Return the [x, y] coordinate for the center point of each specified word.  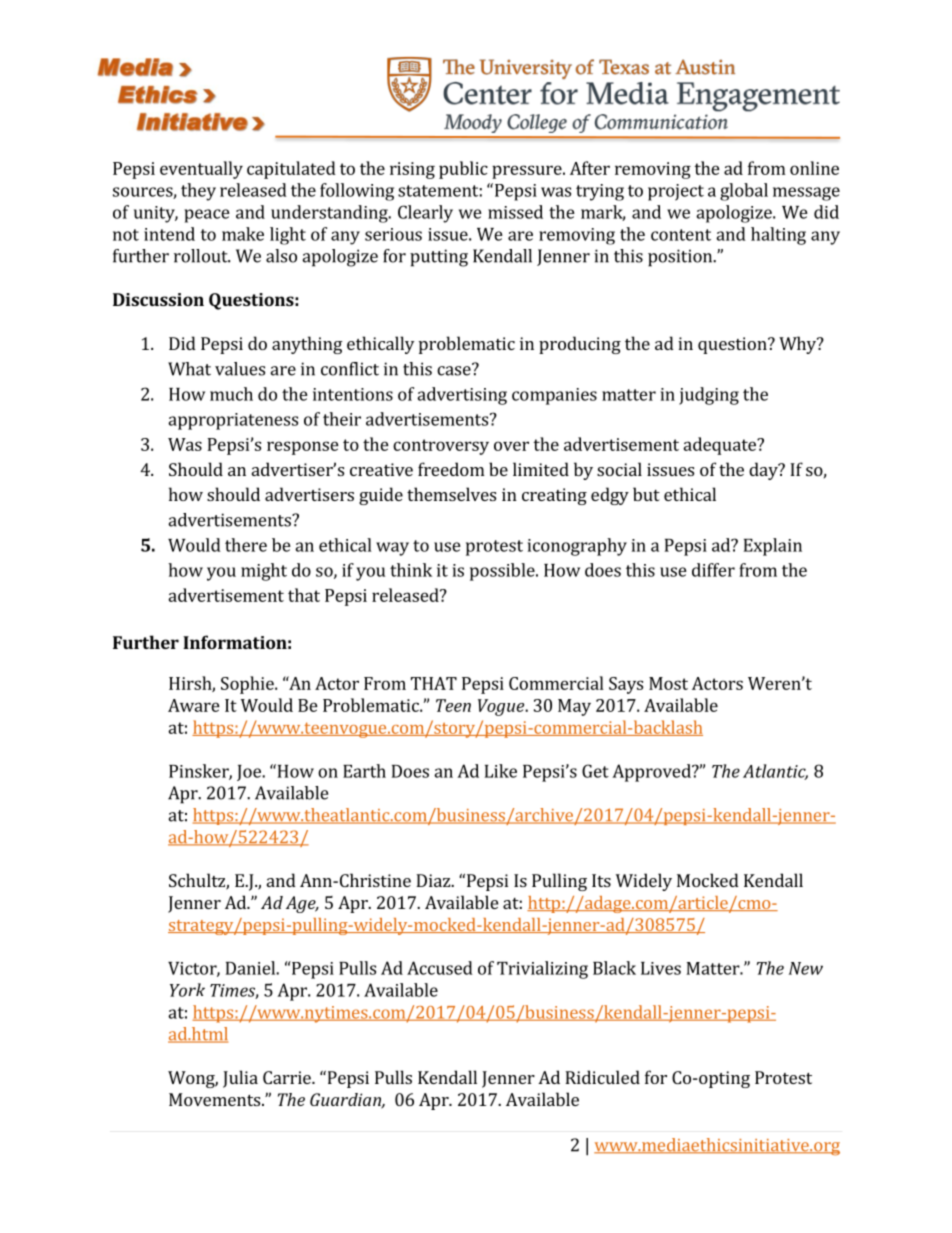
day [764, 471]
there [246, 545]
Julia [240, 1079]
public [463, 170]
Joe [250, 773]
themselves [451, 494]
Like [501, 771]
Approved [652, 773]
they [198, 192]
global [744, 192]
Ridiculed [602, 1077]
